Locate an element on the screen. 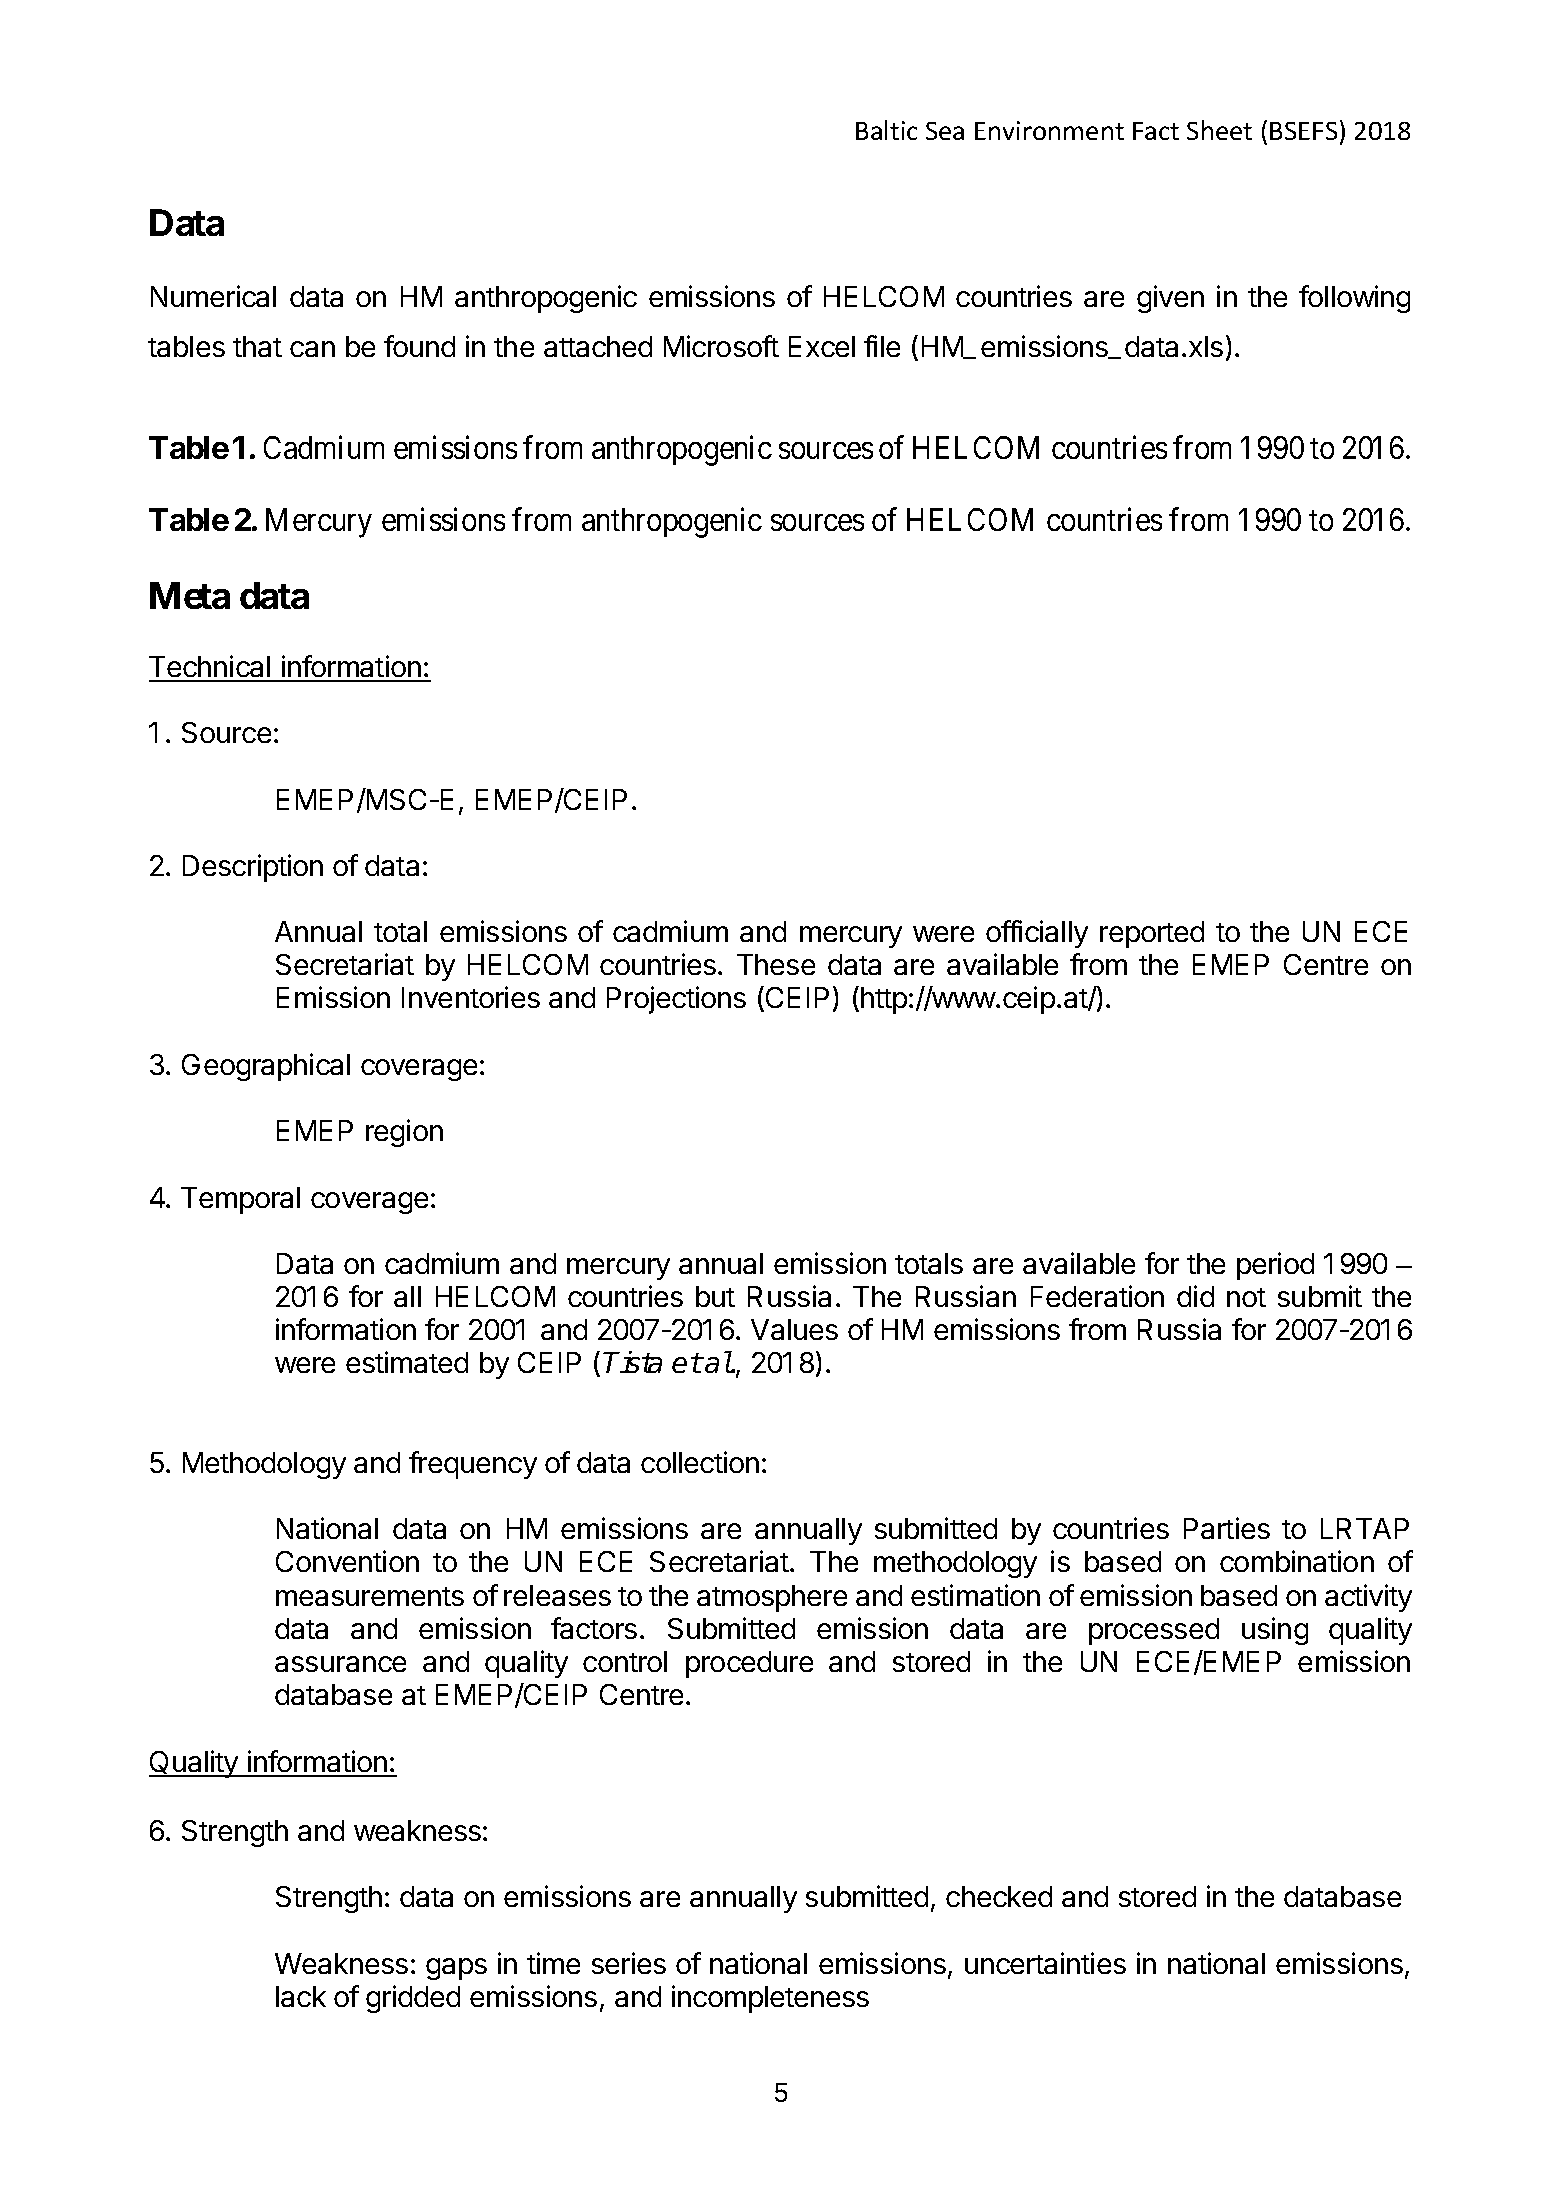 The height and width of the screenshot is (2208, 1561). Temporal is located at coordinates (240, 1200).
